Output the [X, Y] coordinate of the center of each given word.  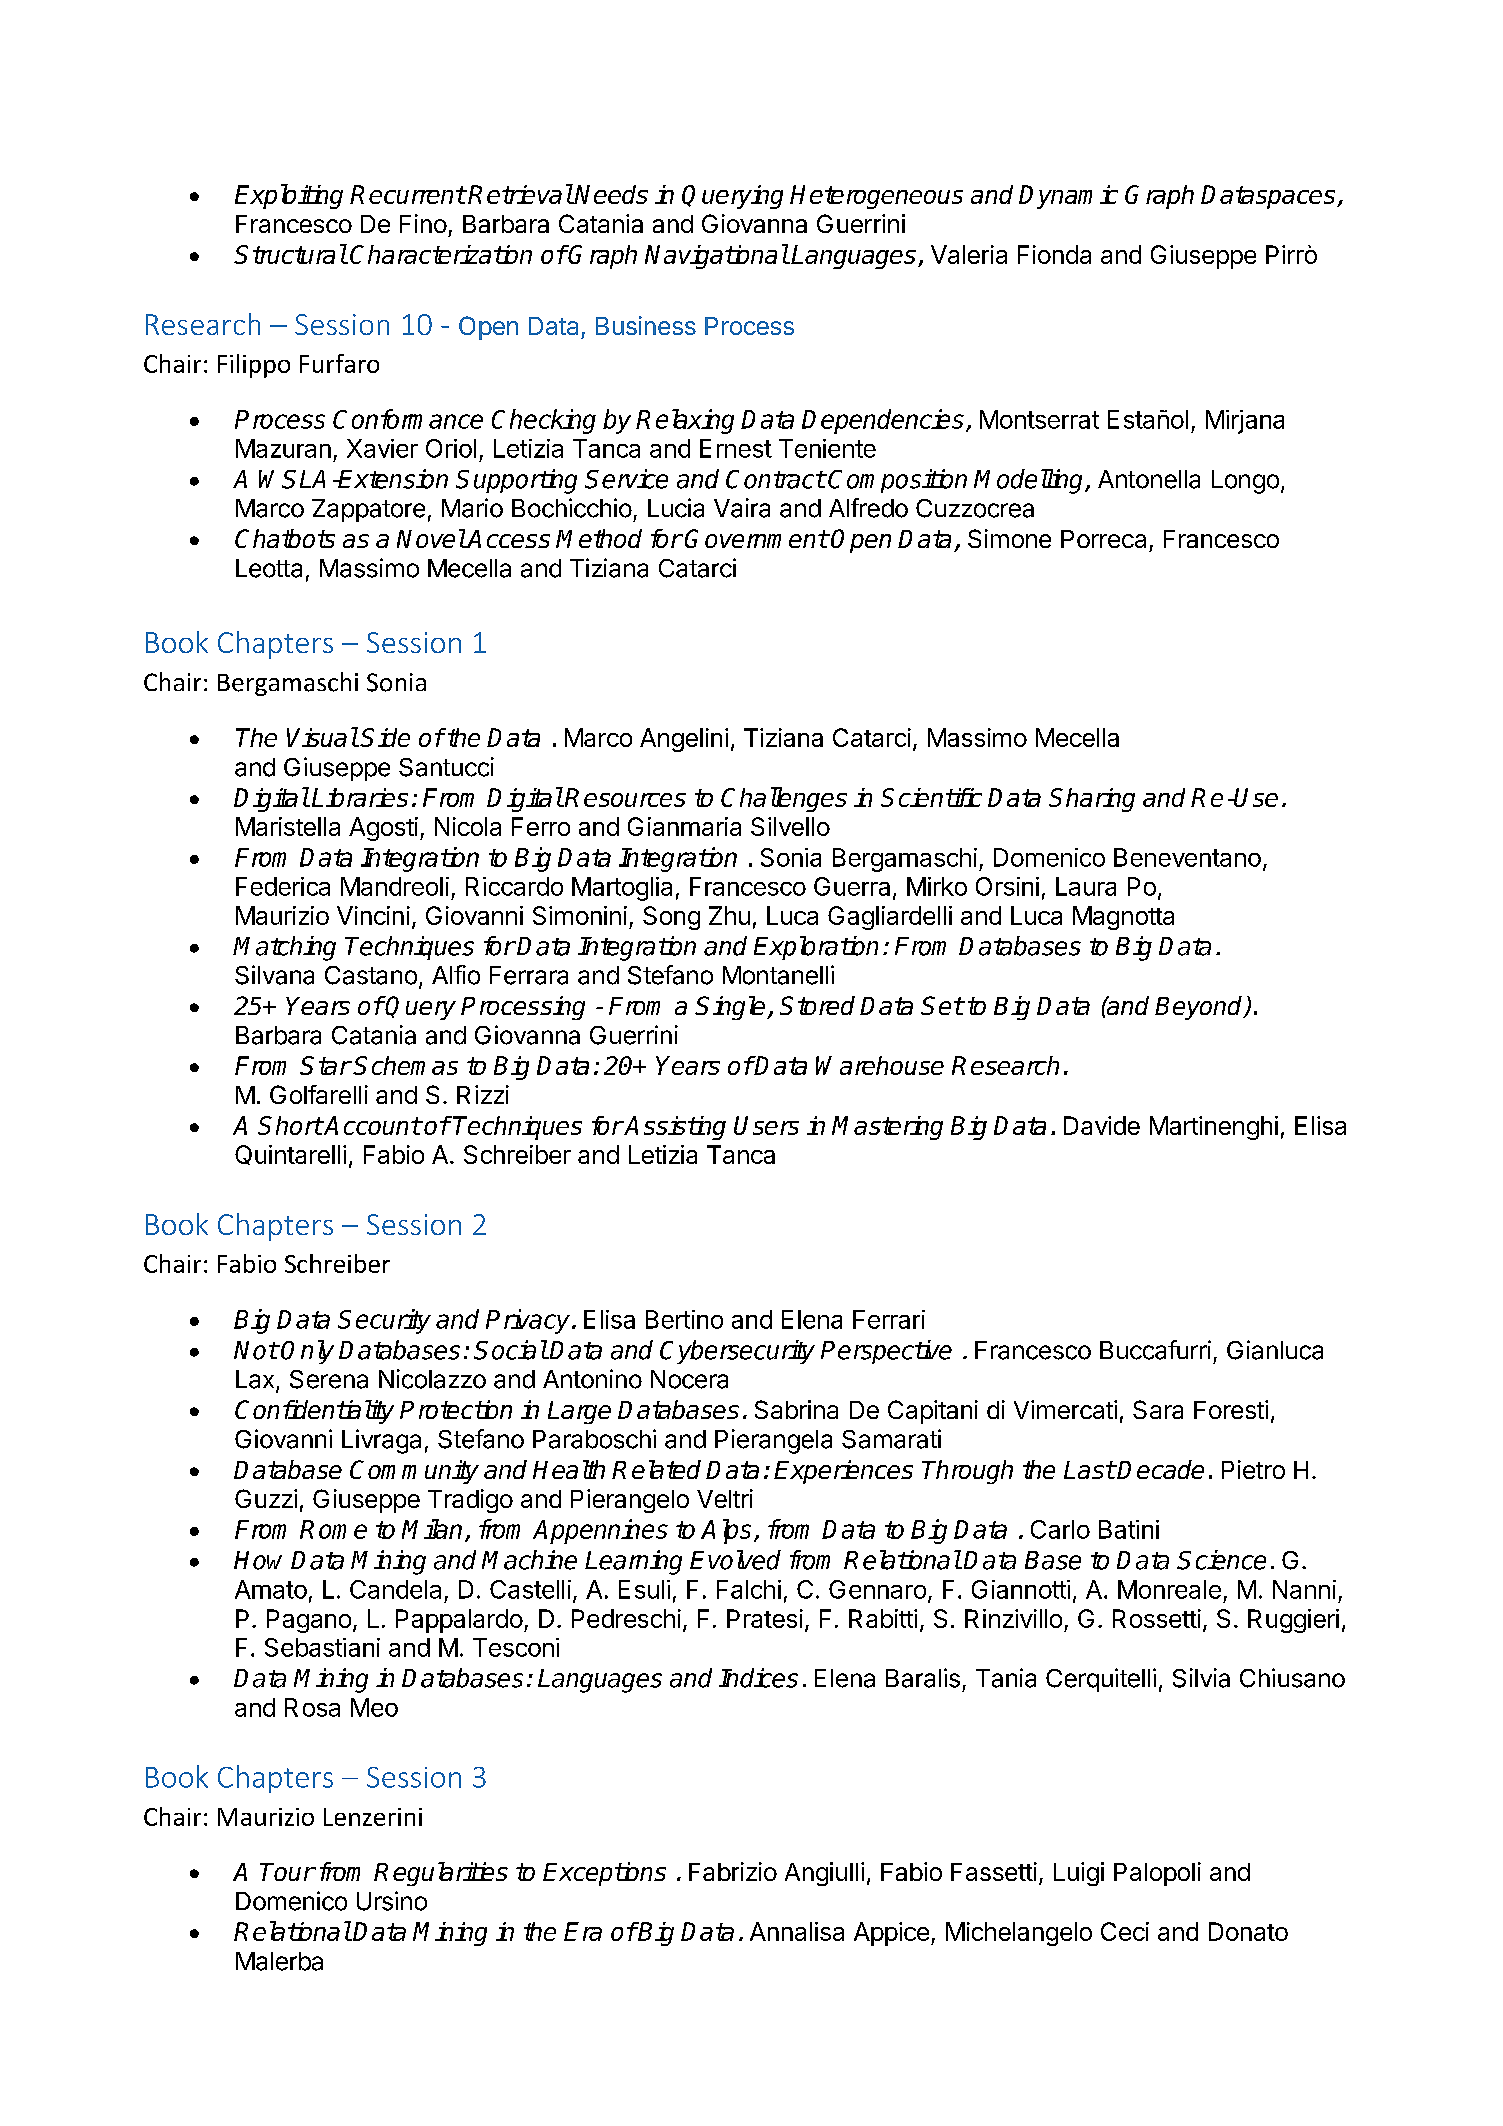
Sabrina [796, 1409]
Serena [329, 1379]
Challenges [784, 799]
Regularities [441, 1874]
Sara [1158, 1409]
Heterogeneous [876, 197]
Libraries [360, 797]
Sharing [1092, 800]
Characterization [441, 254]
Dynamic [1068, 197]
